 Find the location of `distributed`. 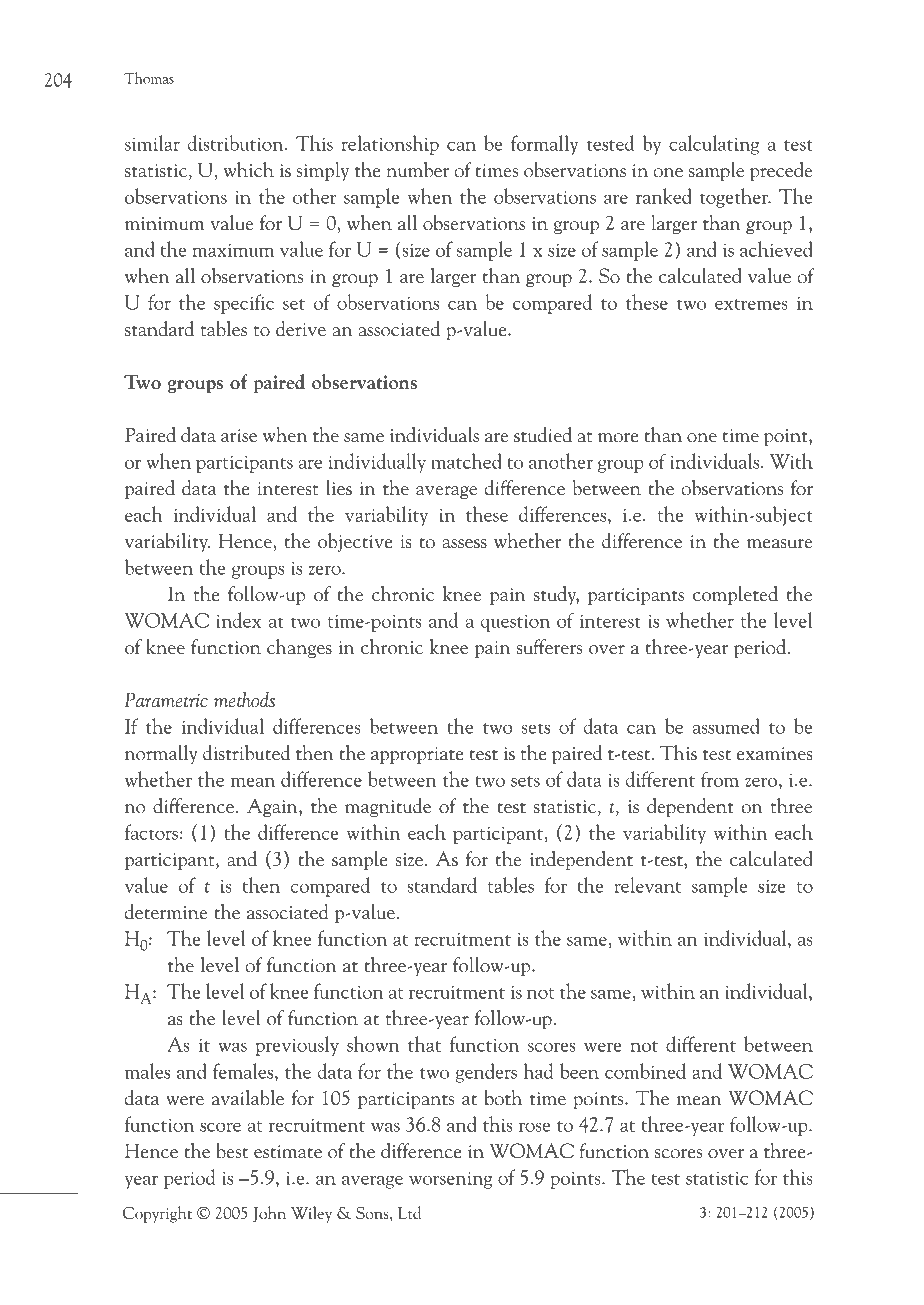

distributed is located at coordinates (246, 753).
